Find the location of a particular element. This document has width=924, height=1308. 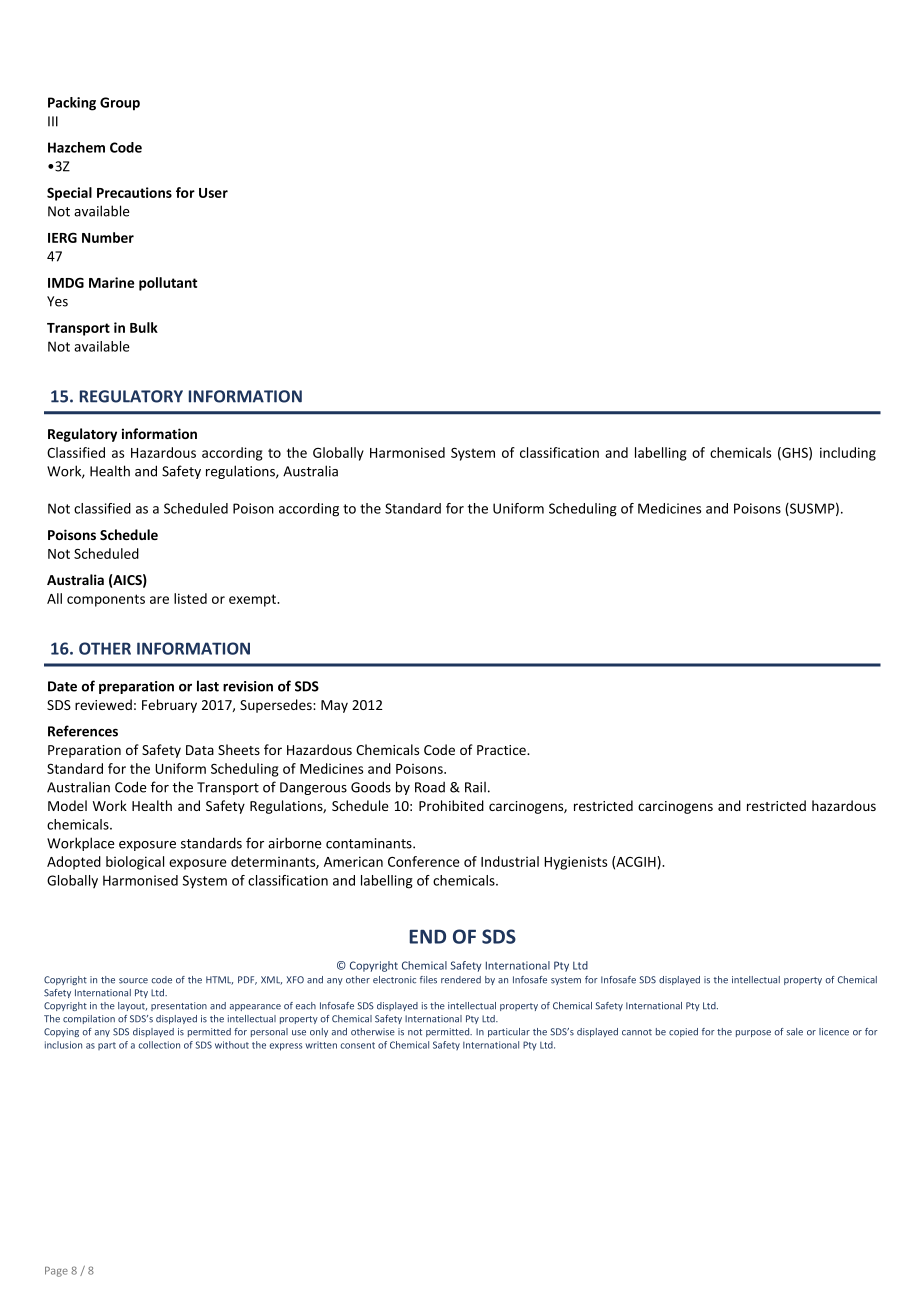

Practice is located at coordinates (502, 750).
